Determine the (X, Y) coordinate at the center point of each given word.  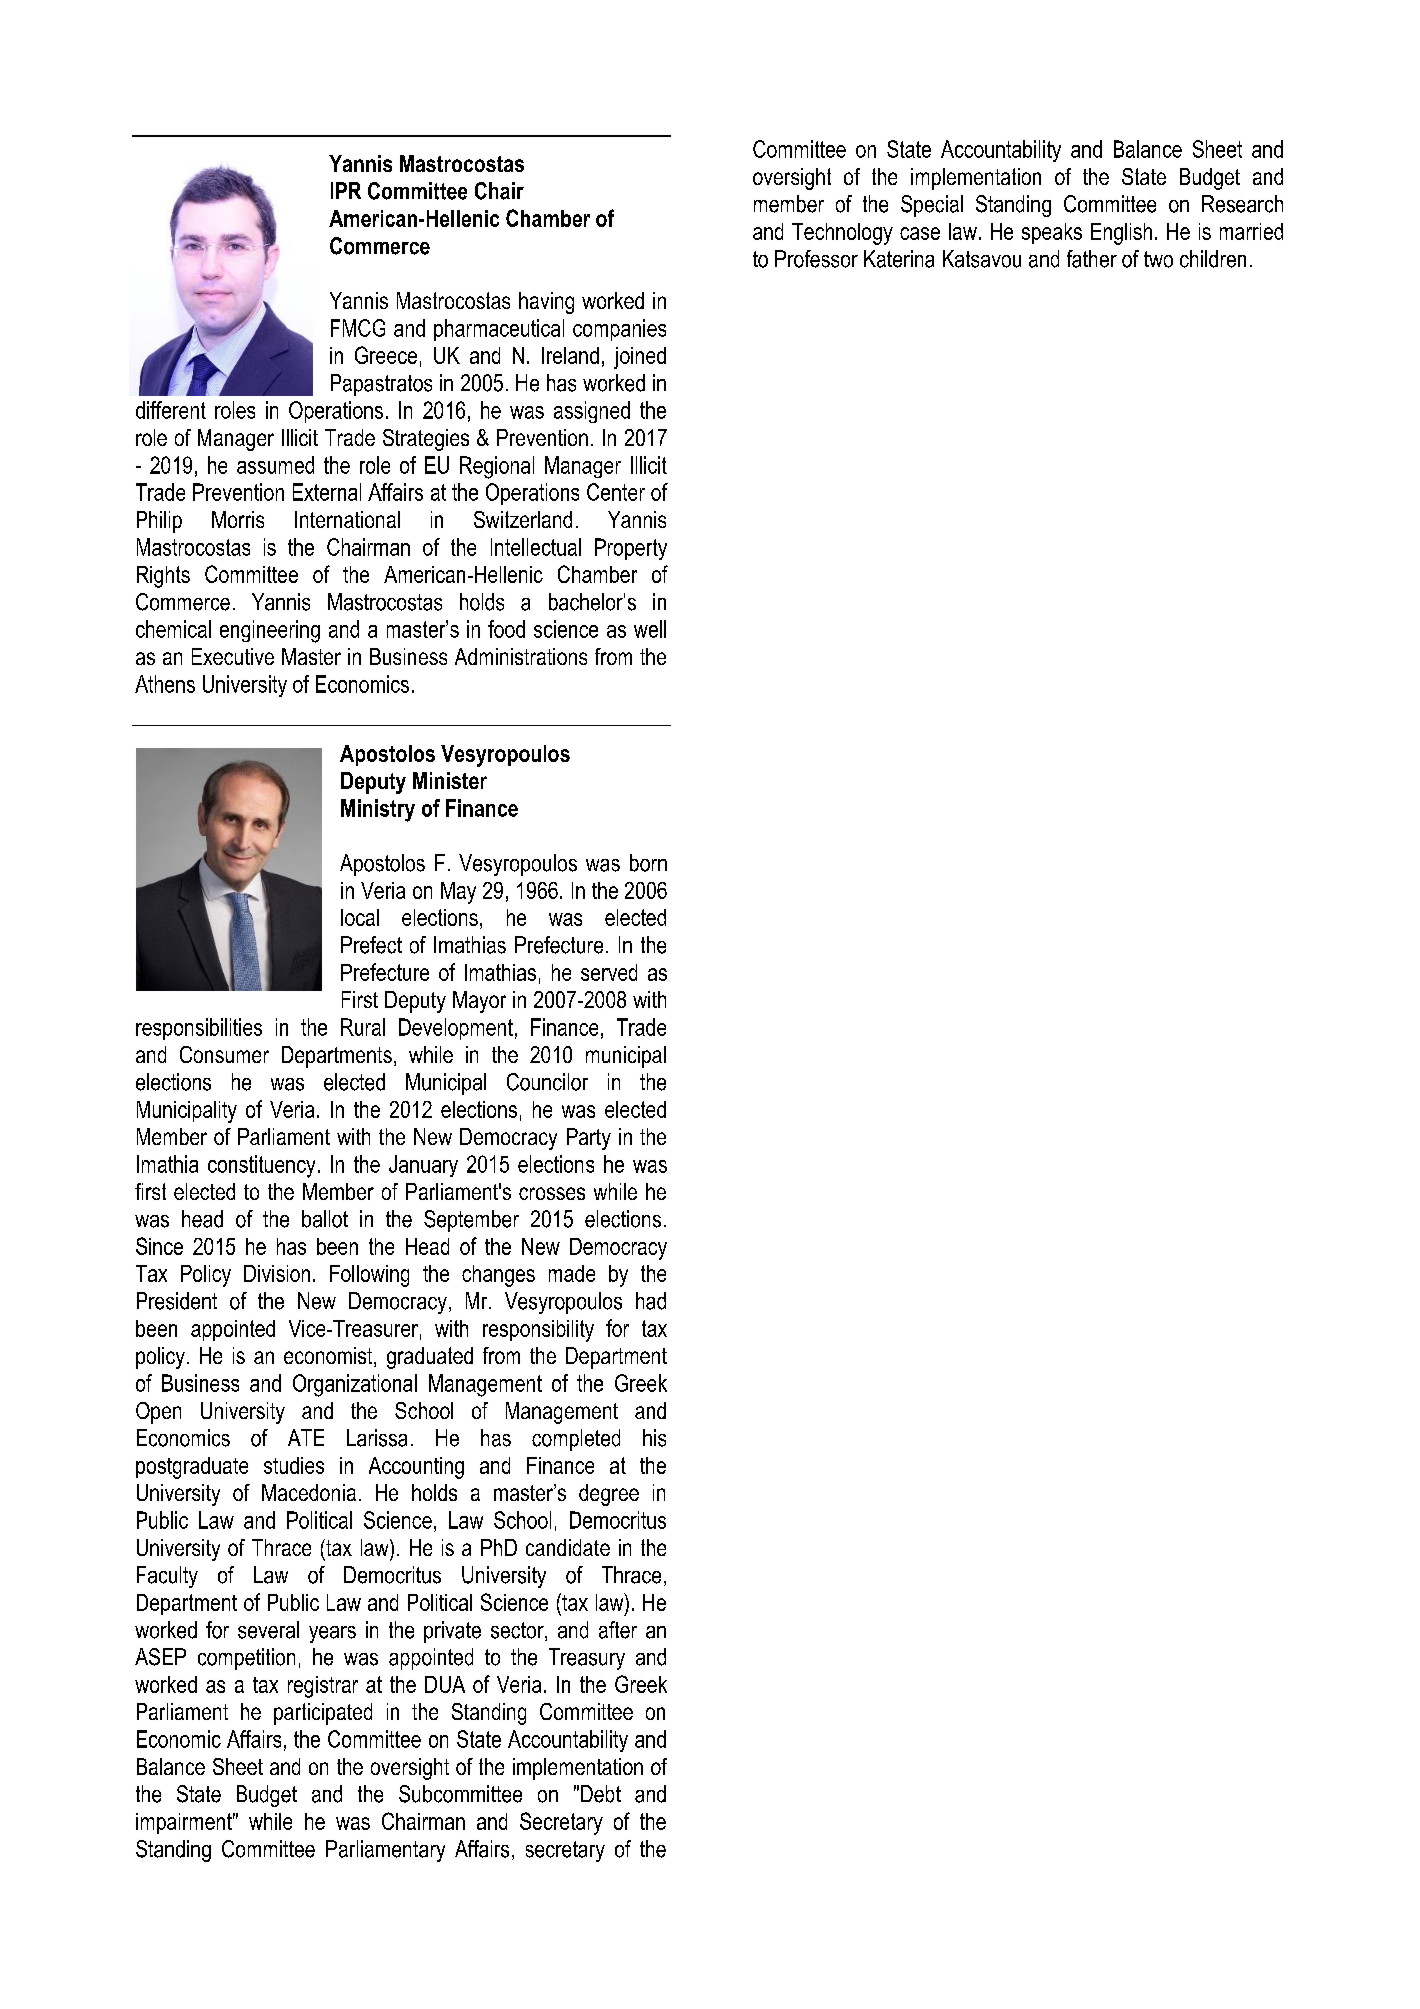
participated (323, 1714)
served (609, 972)
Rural (363, 1027)
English (1121, 234)
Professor (816, 259)
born (648, 863)
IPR (346, 190)
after (618, 1630)
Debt (601, 1794)
